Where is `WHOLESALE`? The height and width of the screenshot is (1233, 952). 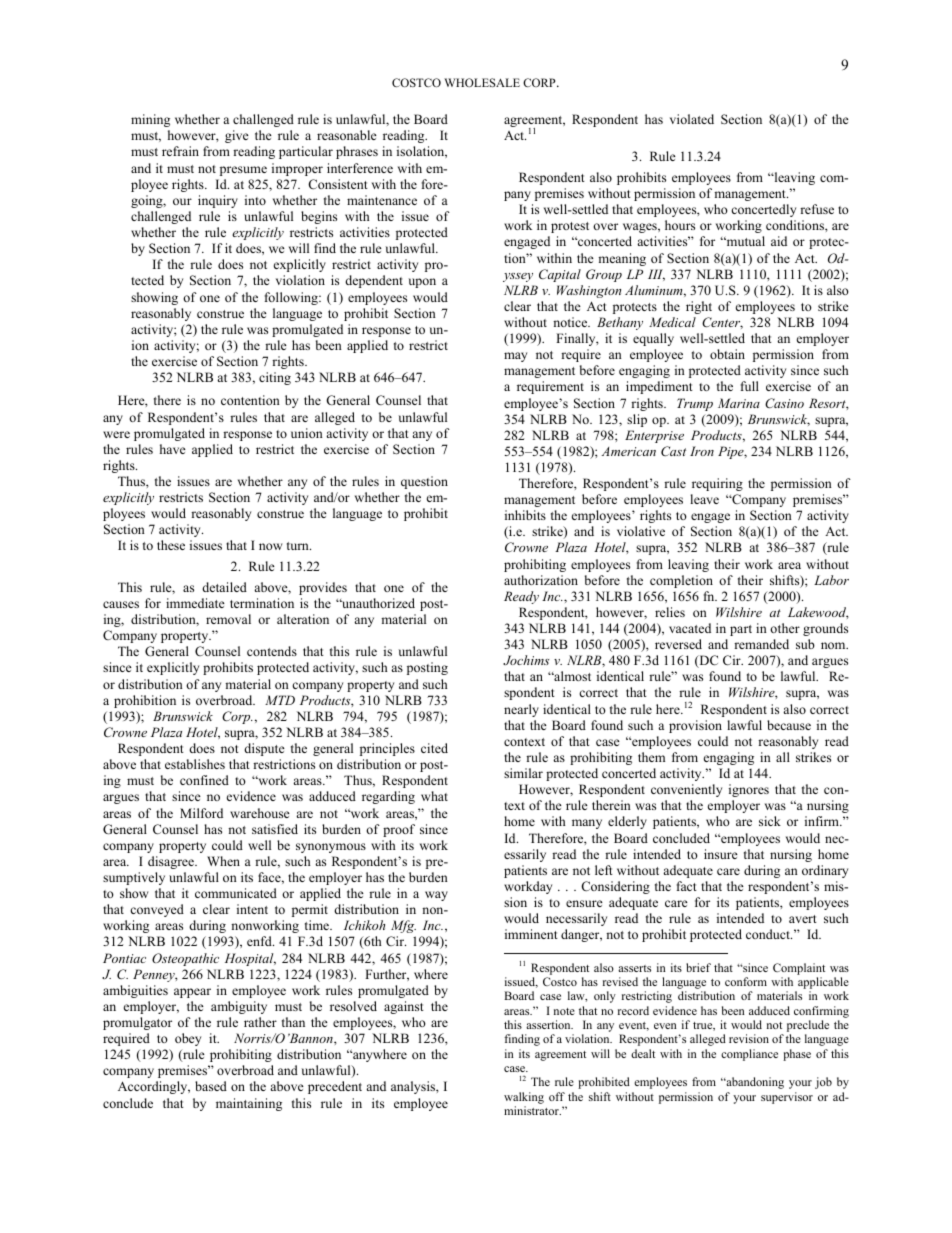
WHOLESALE is located at coordinates (482, 82).
